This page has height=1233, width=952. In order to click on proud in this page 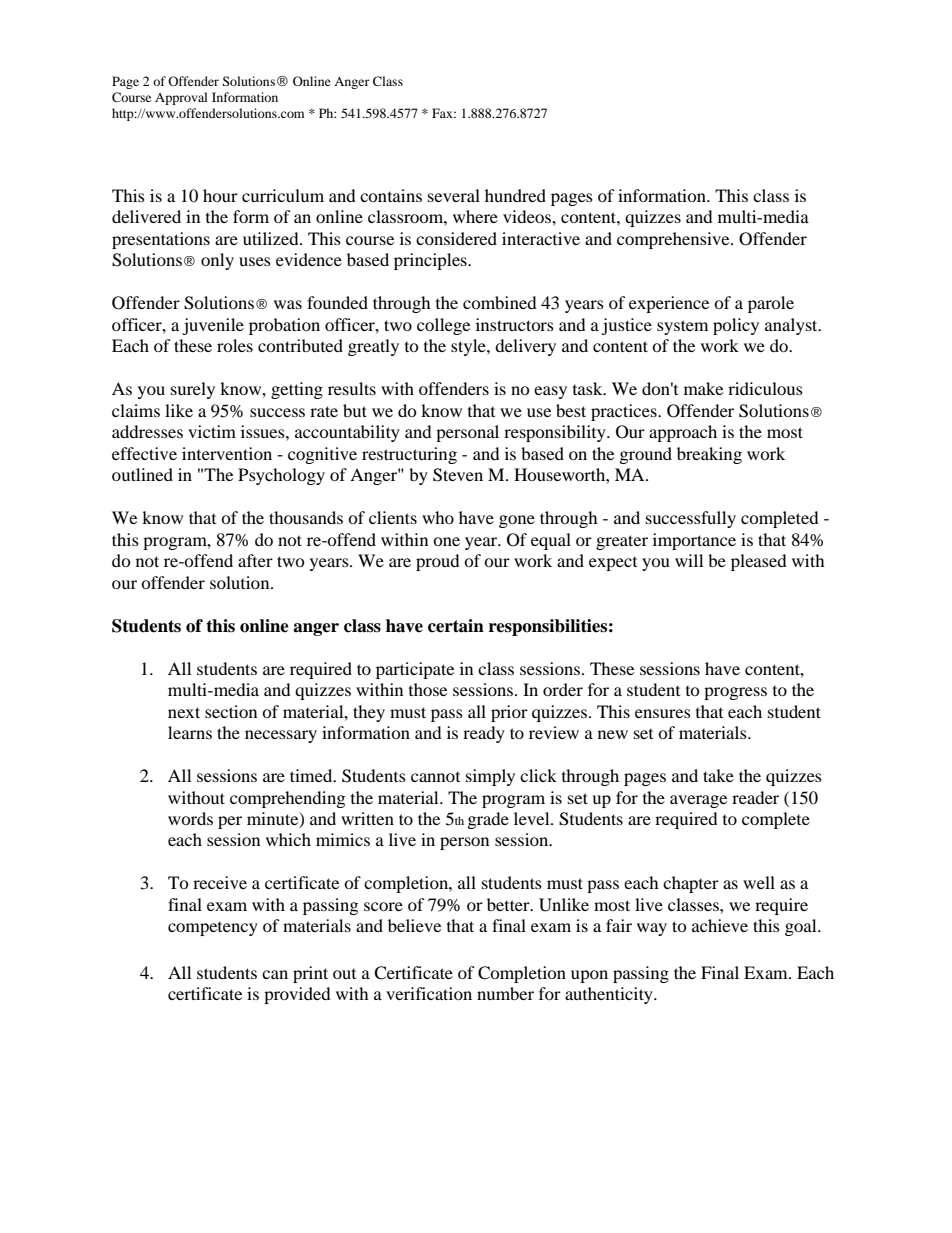, I will do `click(438, 562)`.
